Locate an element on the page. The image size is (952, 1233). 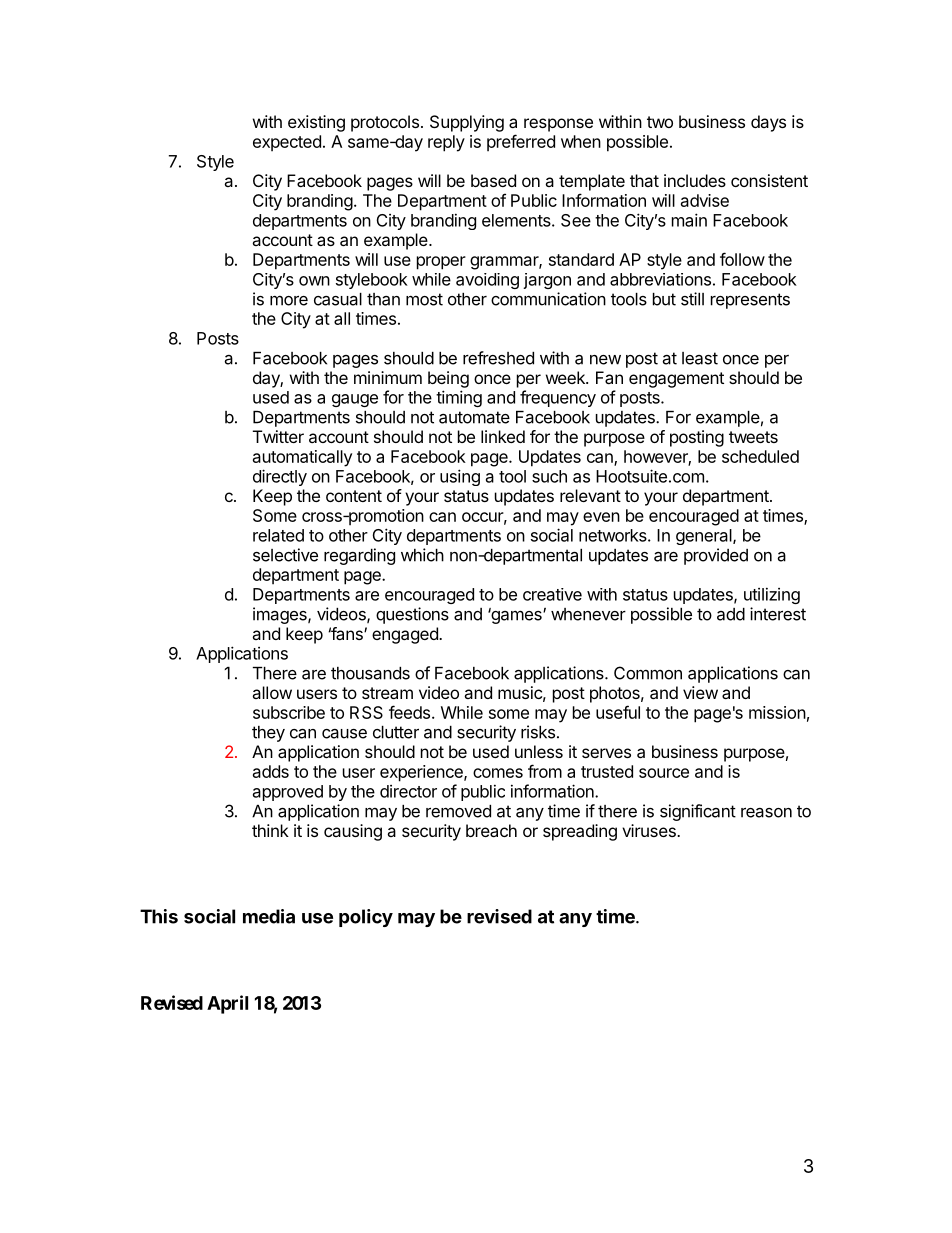
provided is located at coordinates (716, 556).
